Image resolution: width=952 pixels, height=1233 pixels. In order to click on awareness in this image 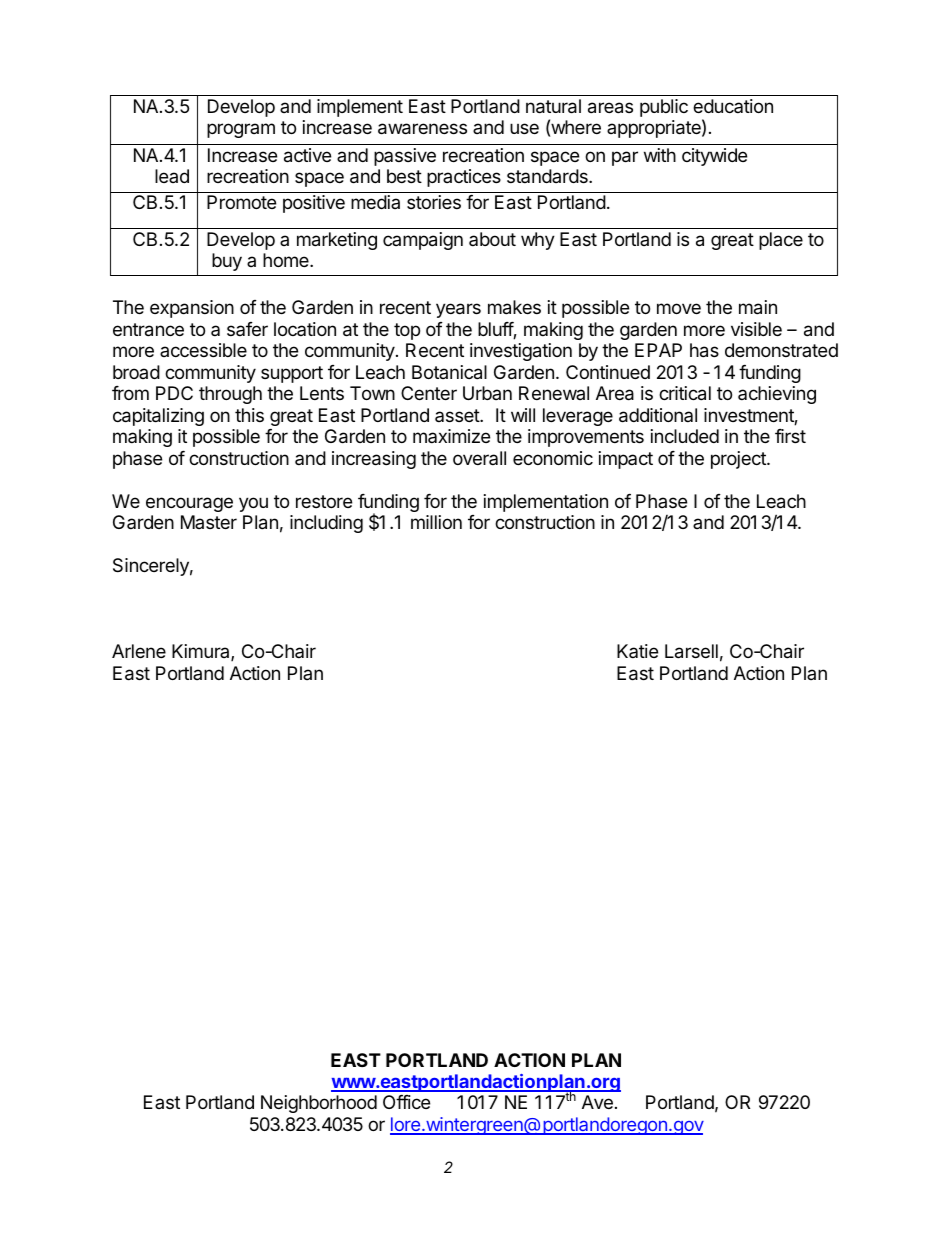, I will do `click(422, 129)`.
